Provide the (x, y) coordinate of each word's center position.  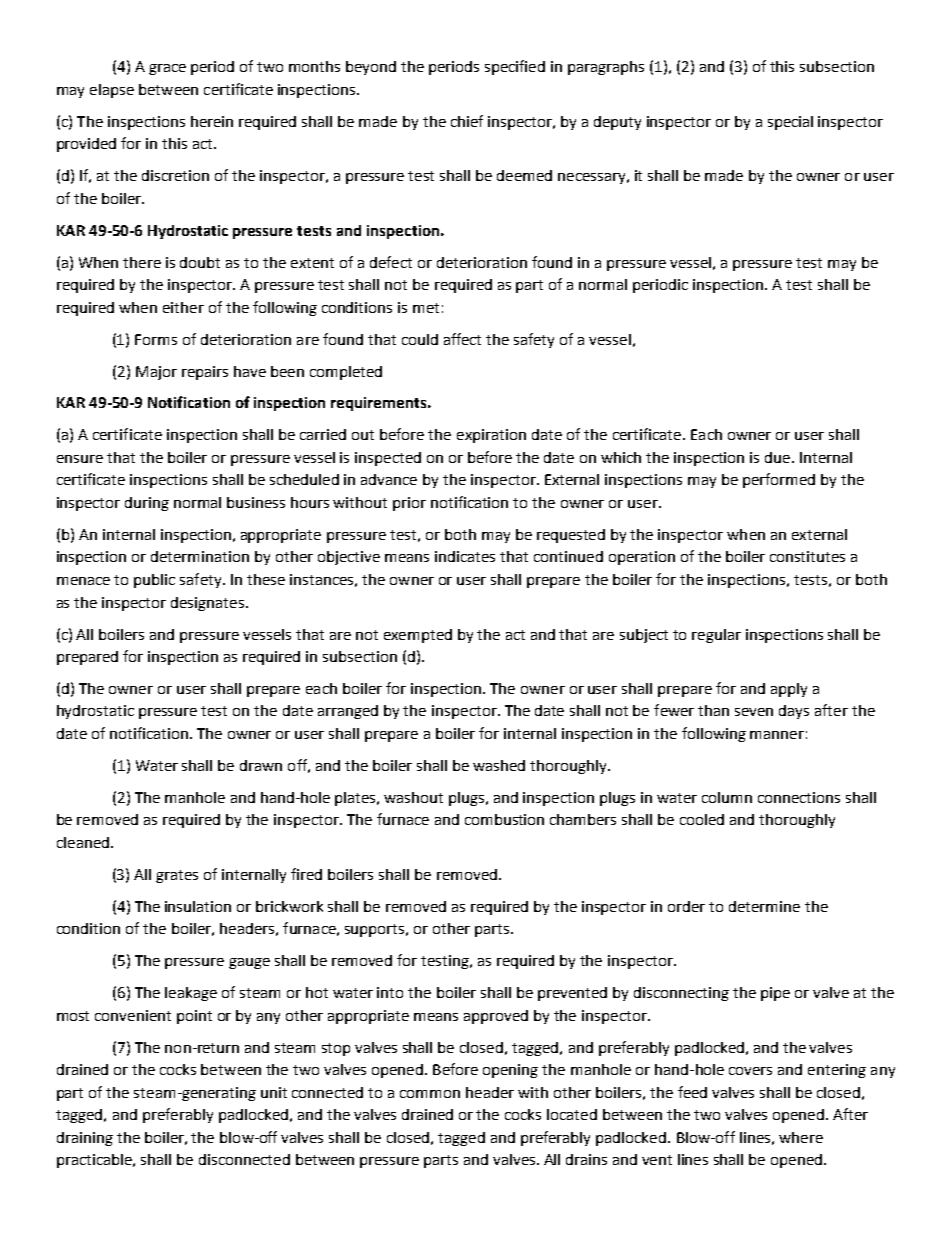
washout (413, 797)
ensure (80, 459)
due (777, 457)
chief (467, 121)
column (727, 797)
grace (167, 69)
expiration (491, 436)
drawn (261, 765)
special (790, 123)
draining (85, 1139)
